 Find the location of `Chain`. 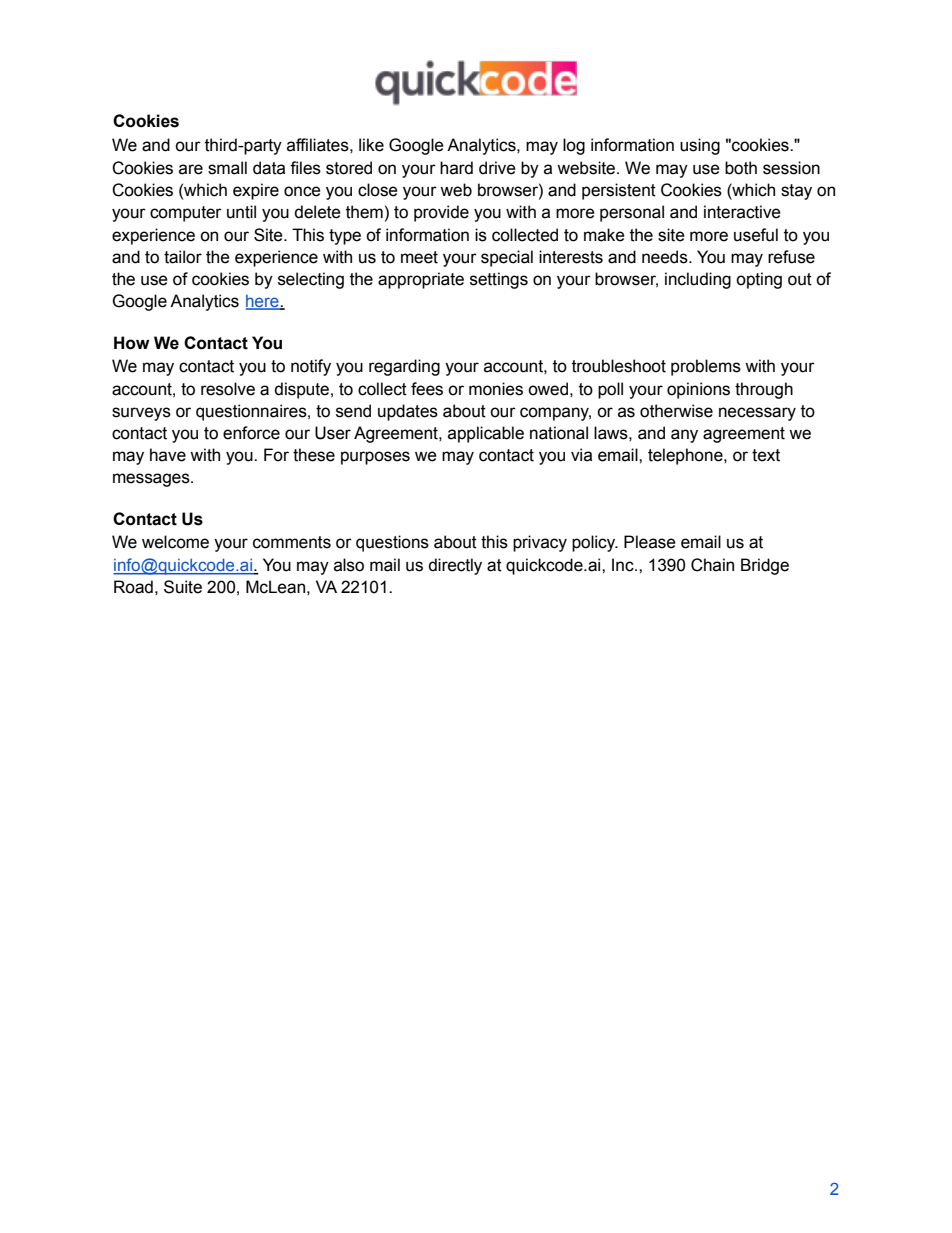

Chain is located at coordinates (712, 565).
